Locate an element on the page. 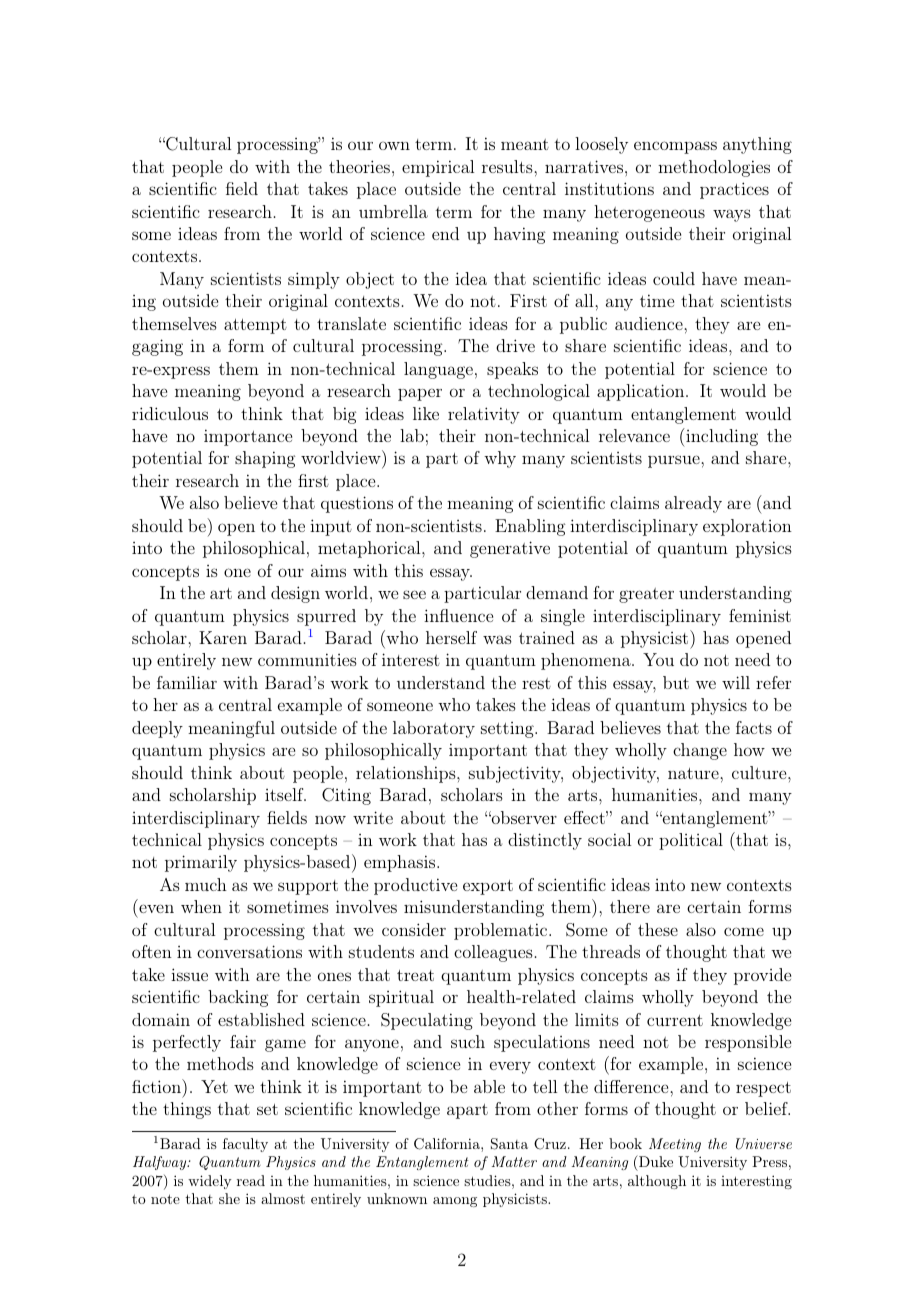  methodologies is located at coordinates (714, 168).
